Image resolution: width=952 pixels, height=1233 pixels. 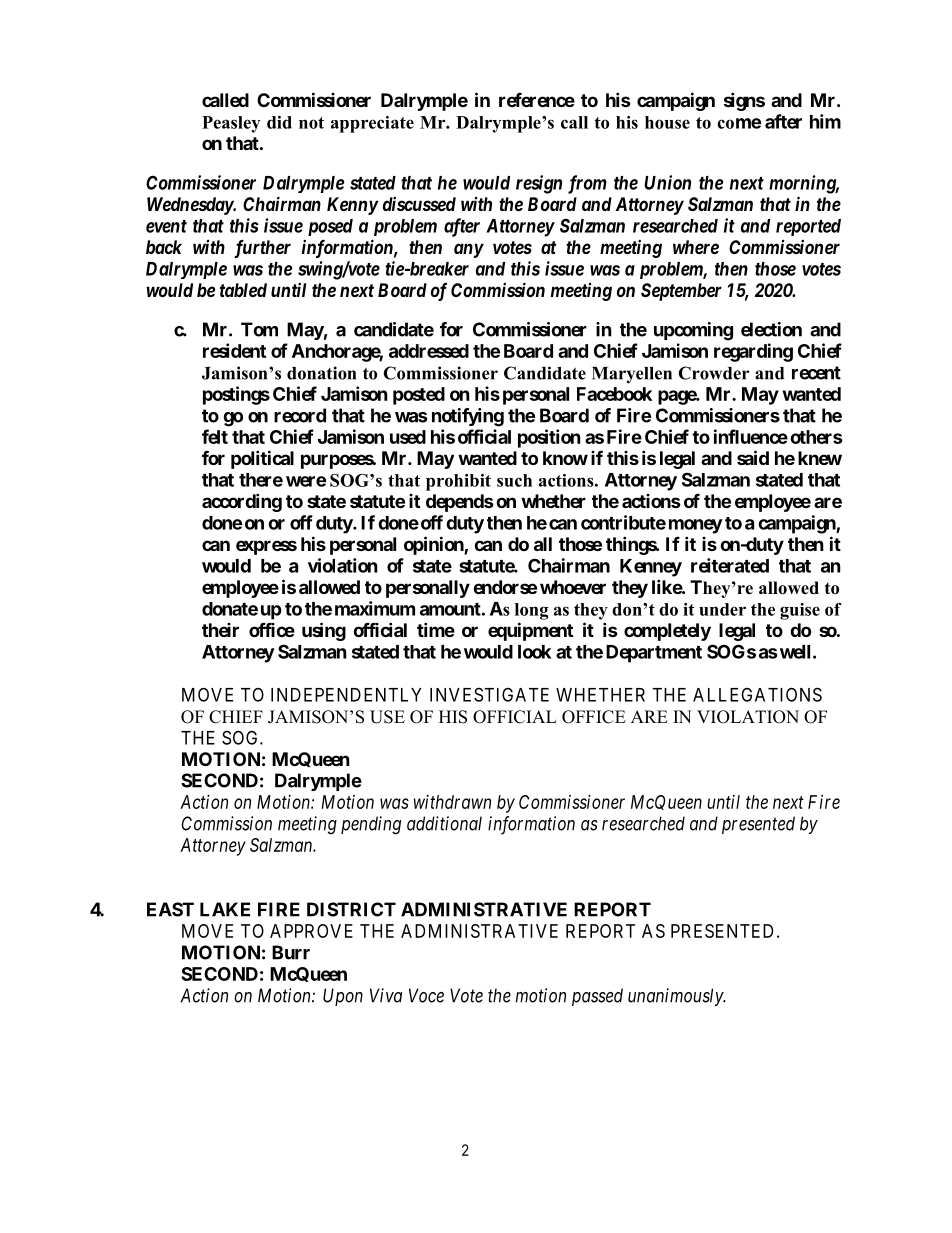 What do you see at coordinates (676, 997) in the image?
I see `unanimously` at bounding box center [676, 997].
